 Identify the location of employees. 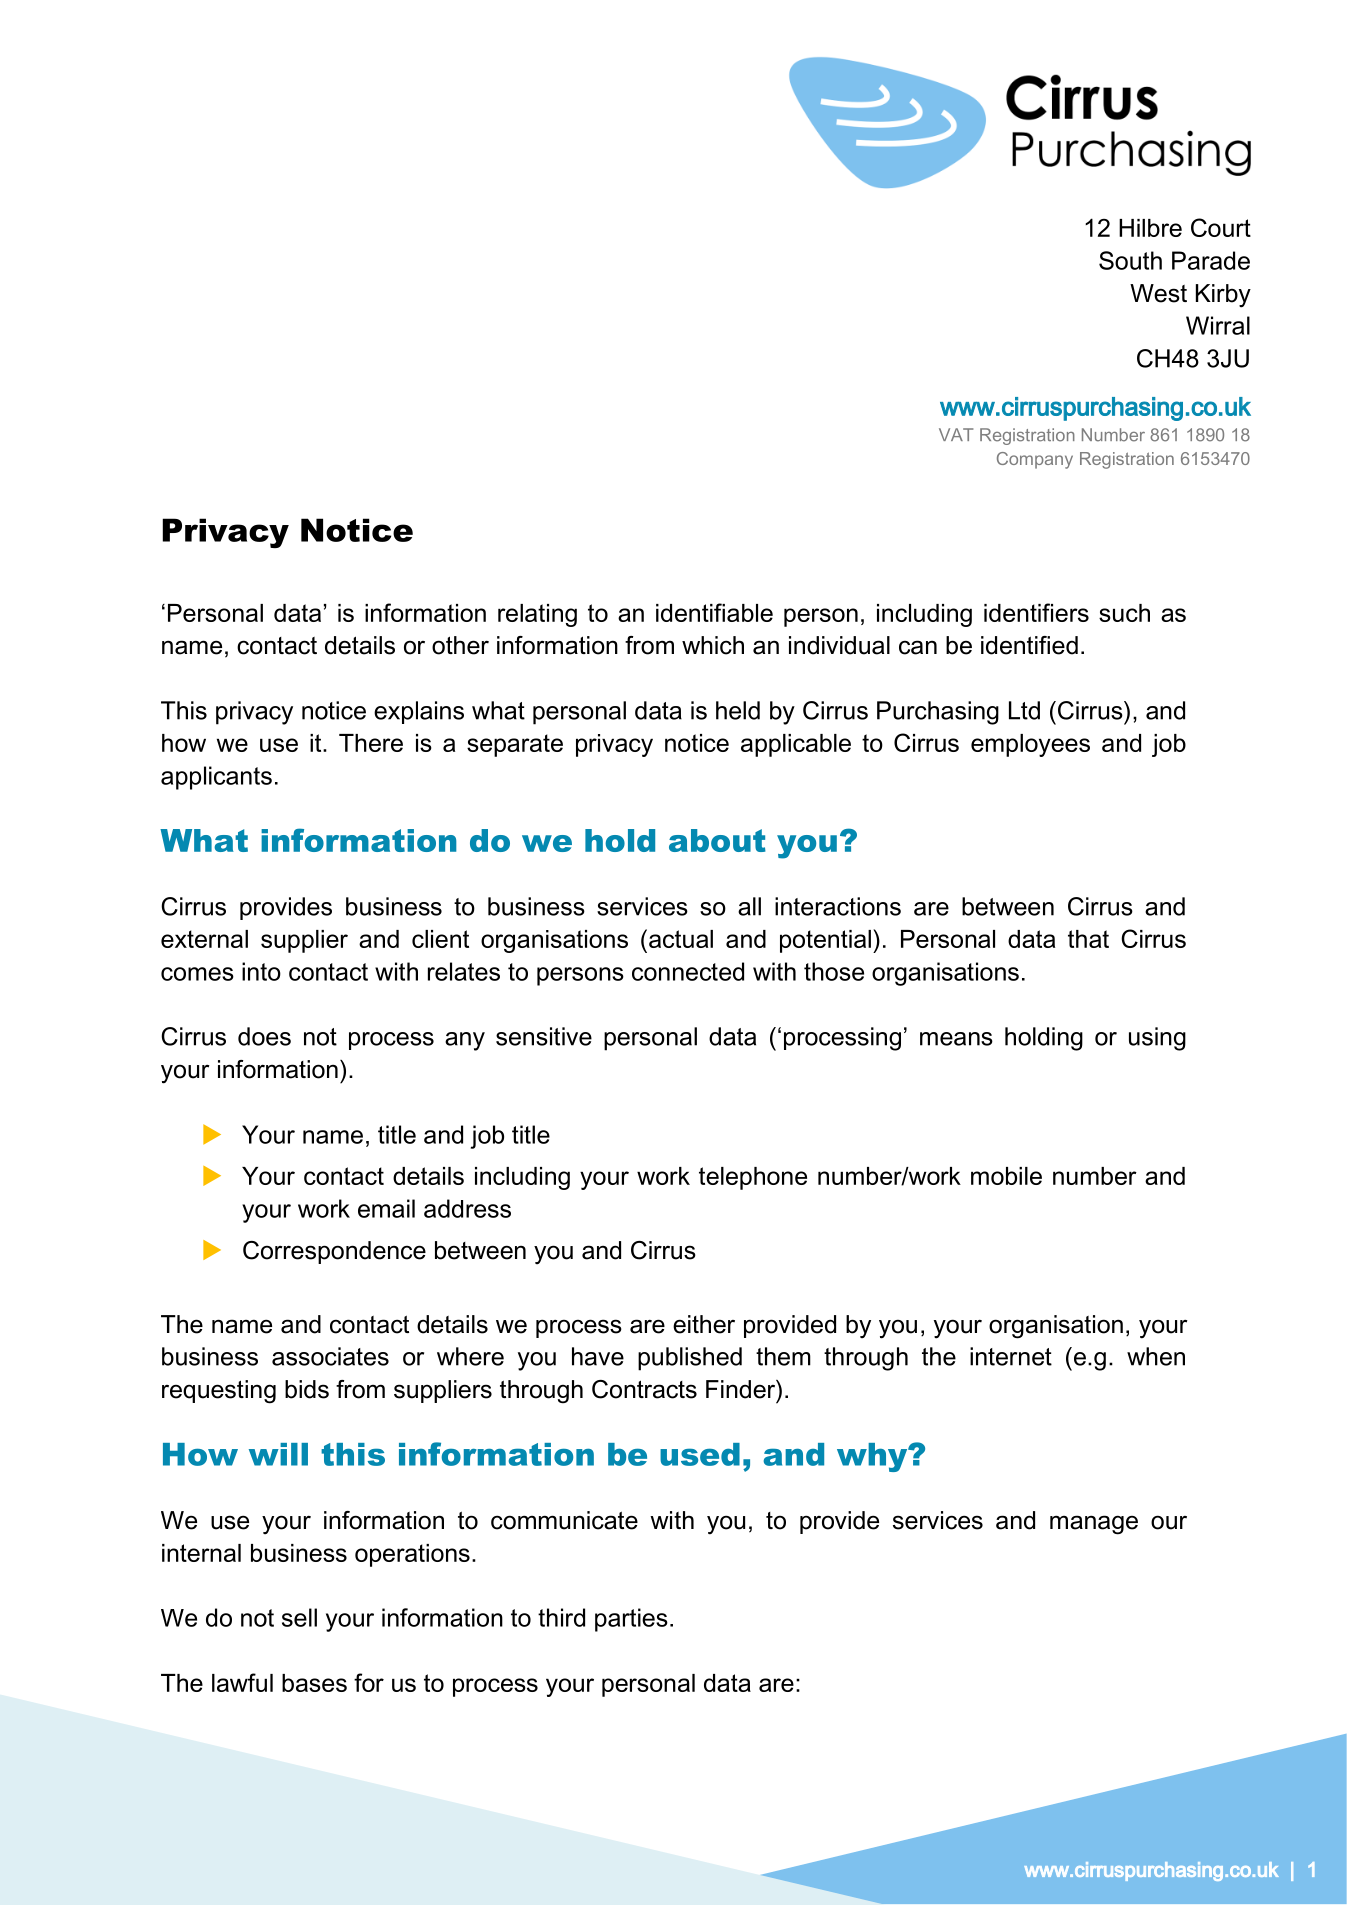
(1030, 745).
